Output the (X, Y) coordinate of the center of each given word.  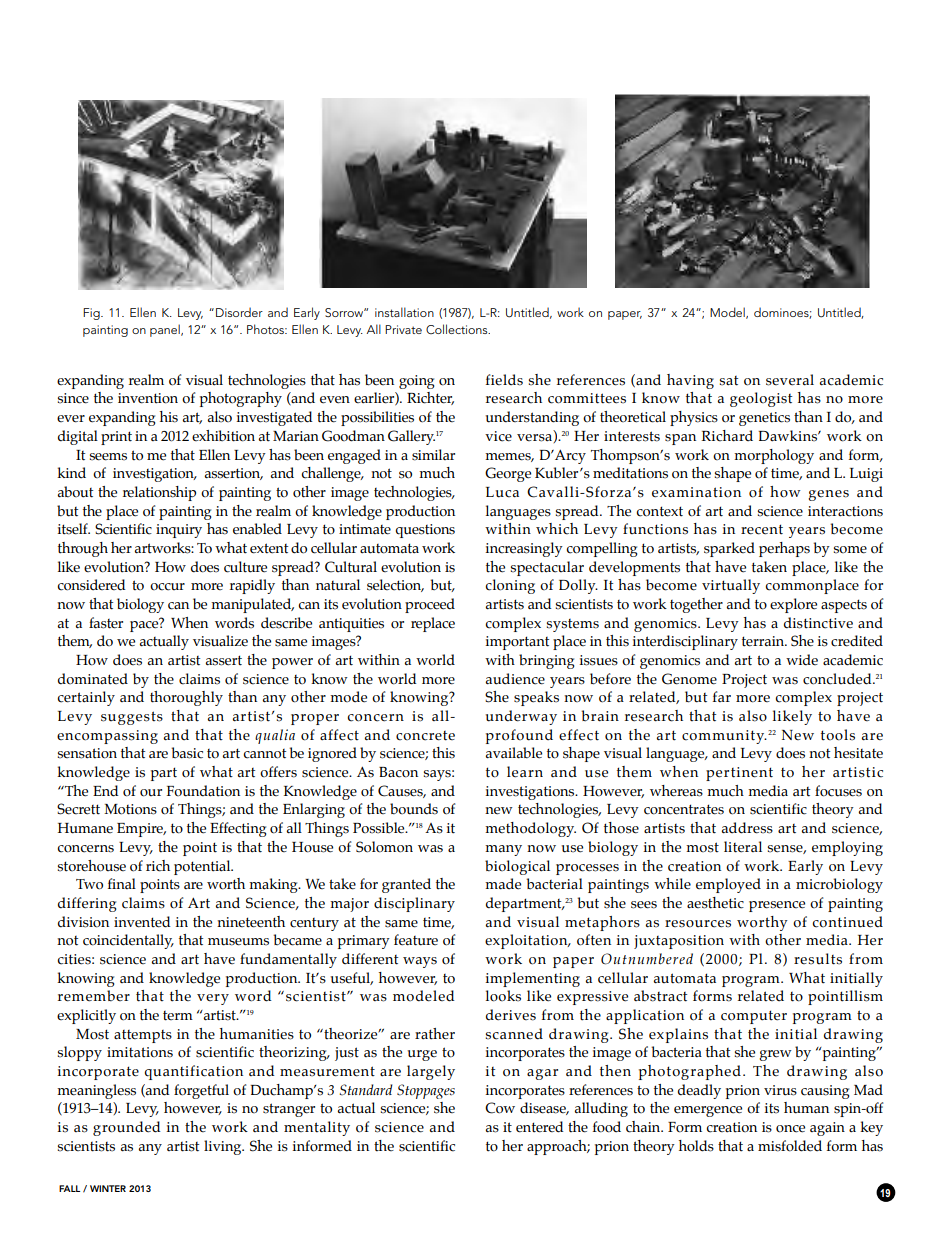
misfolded (790, 1146)
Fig (92, 314)
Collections (458, 329)
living (224, 1147)
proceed (430, 605)
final (122, 883)
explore (793, 605)
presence (777, 906)
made (503, 884)
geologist (761, 399)
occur (167, 587)
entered (540, 1127)
